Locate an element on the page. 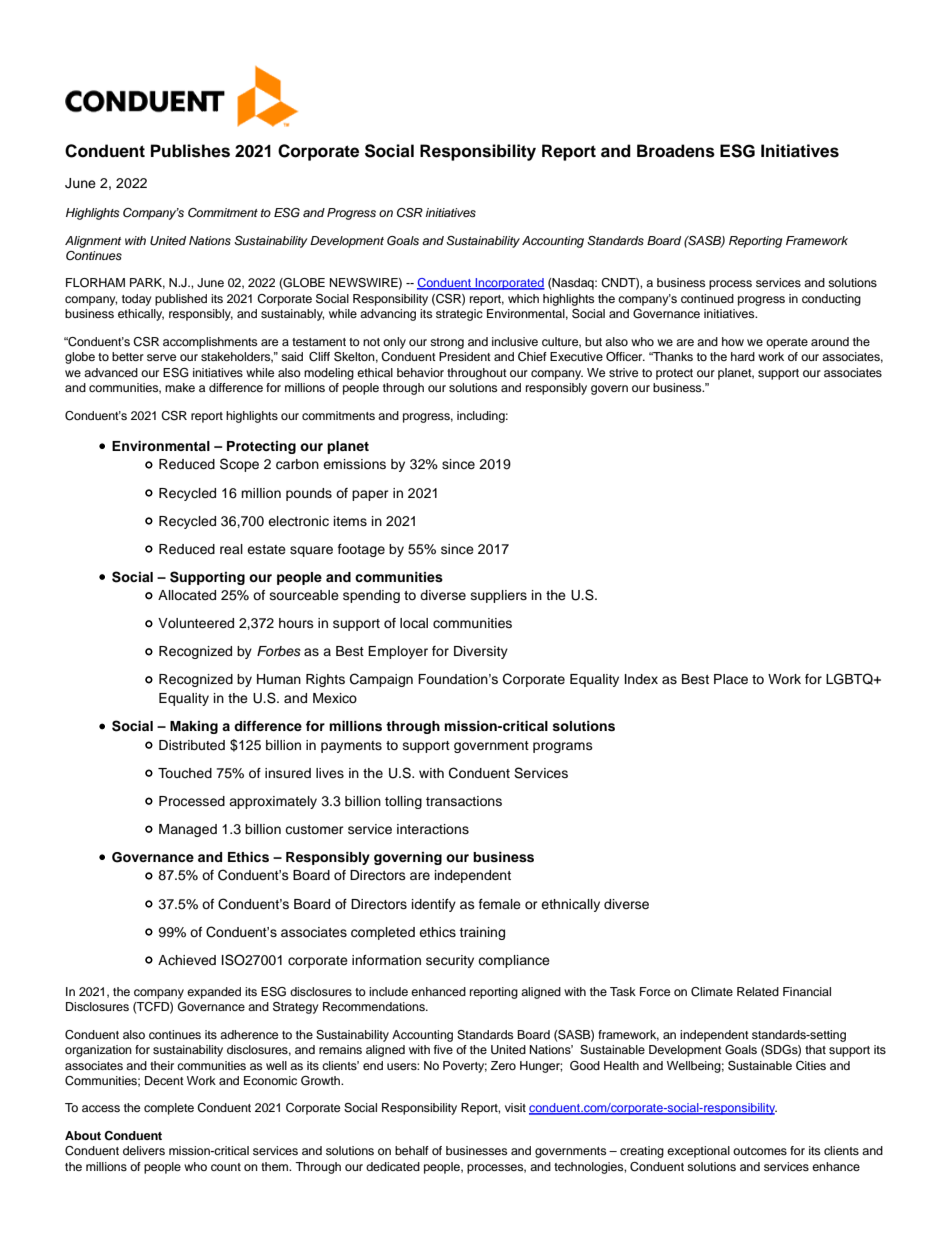 The image size is (952, 1233). Diversity is located at coordinates (481, 652).
